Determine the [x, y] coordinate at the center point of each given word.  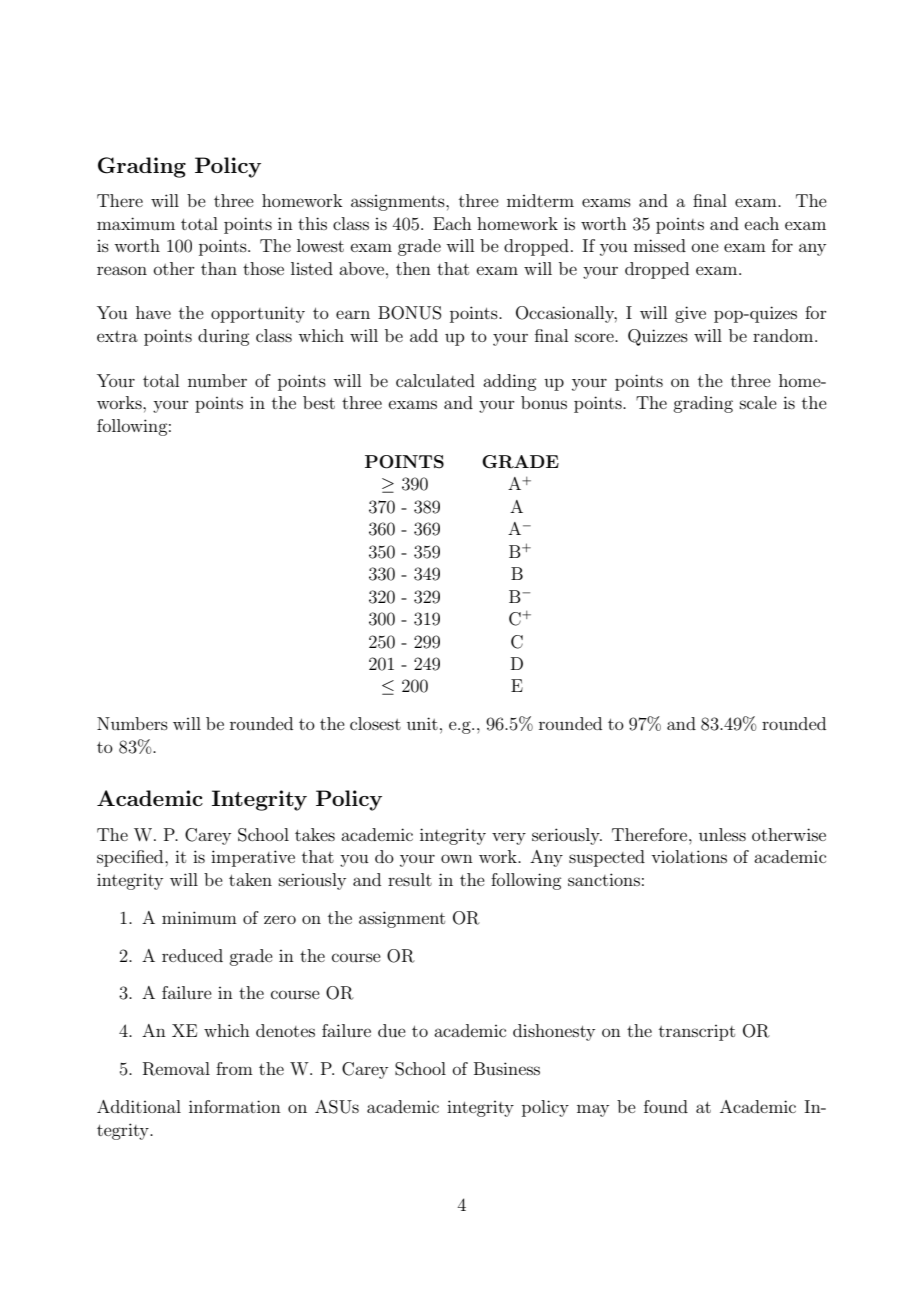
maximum [136, 223]
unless [722, 834]
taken [250, 879]
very [509, 838]
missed [660, 245]
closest [375, 723]
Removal [176, 1069]
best [319, 402]
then [413, 268]
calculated [435, 380]
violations [689, 856]
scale [758, 402]
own [457, 858]
